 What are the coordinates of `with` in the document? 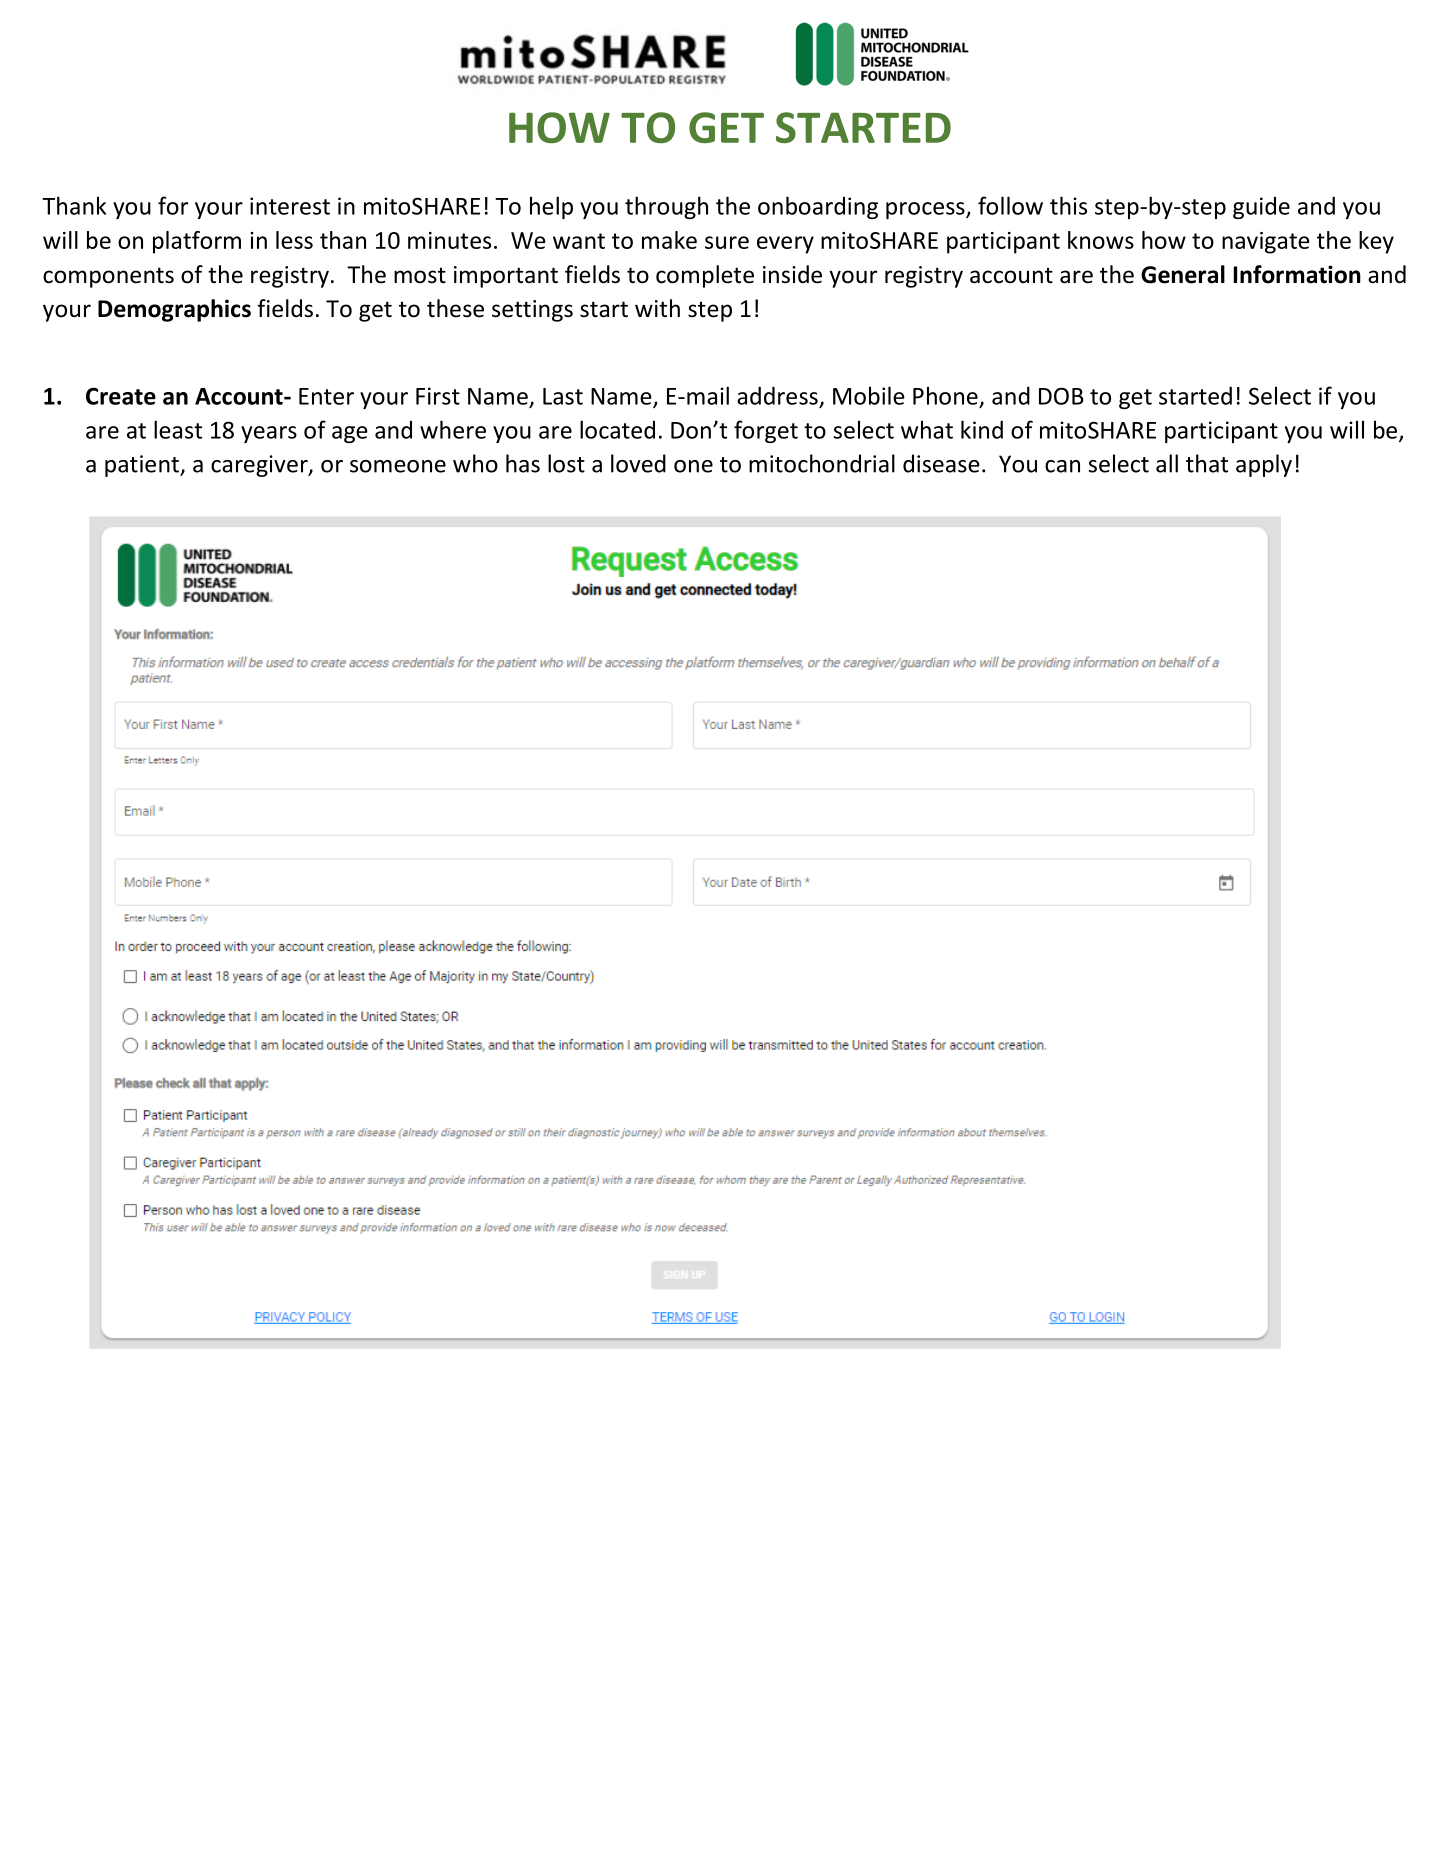 It's located at (657, 308).
